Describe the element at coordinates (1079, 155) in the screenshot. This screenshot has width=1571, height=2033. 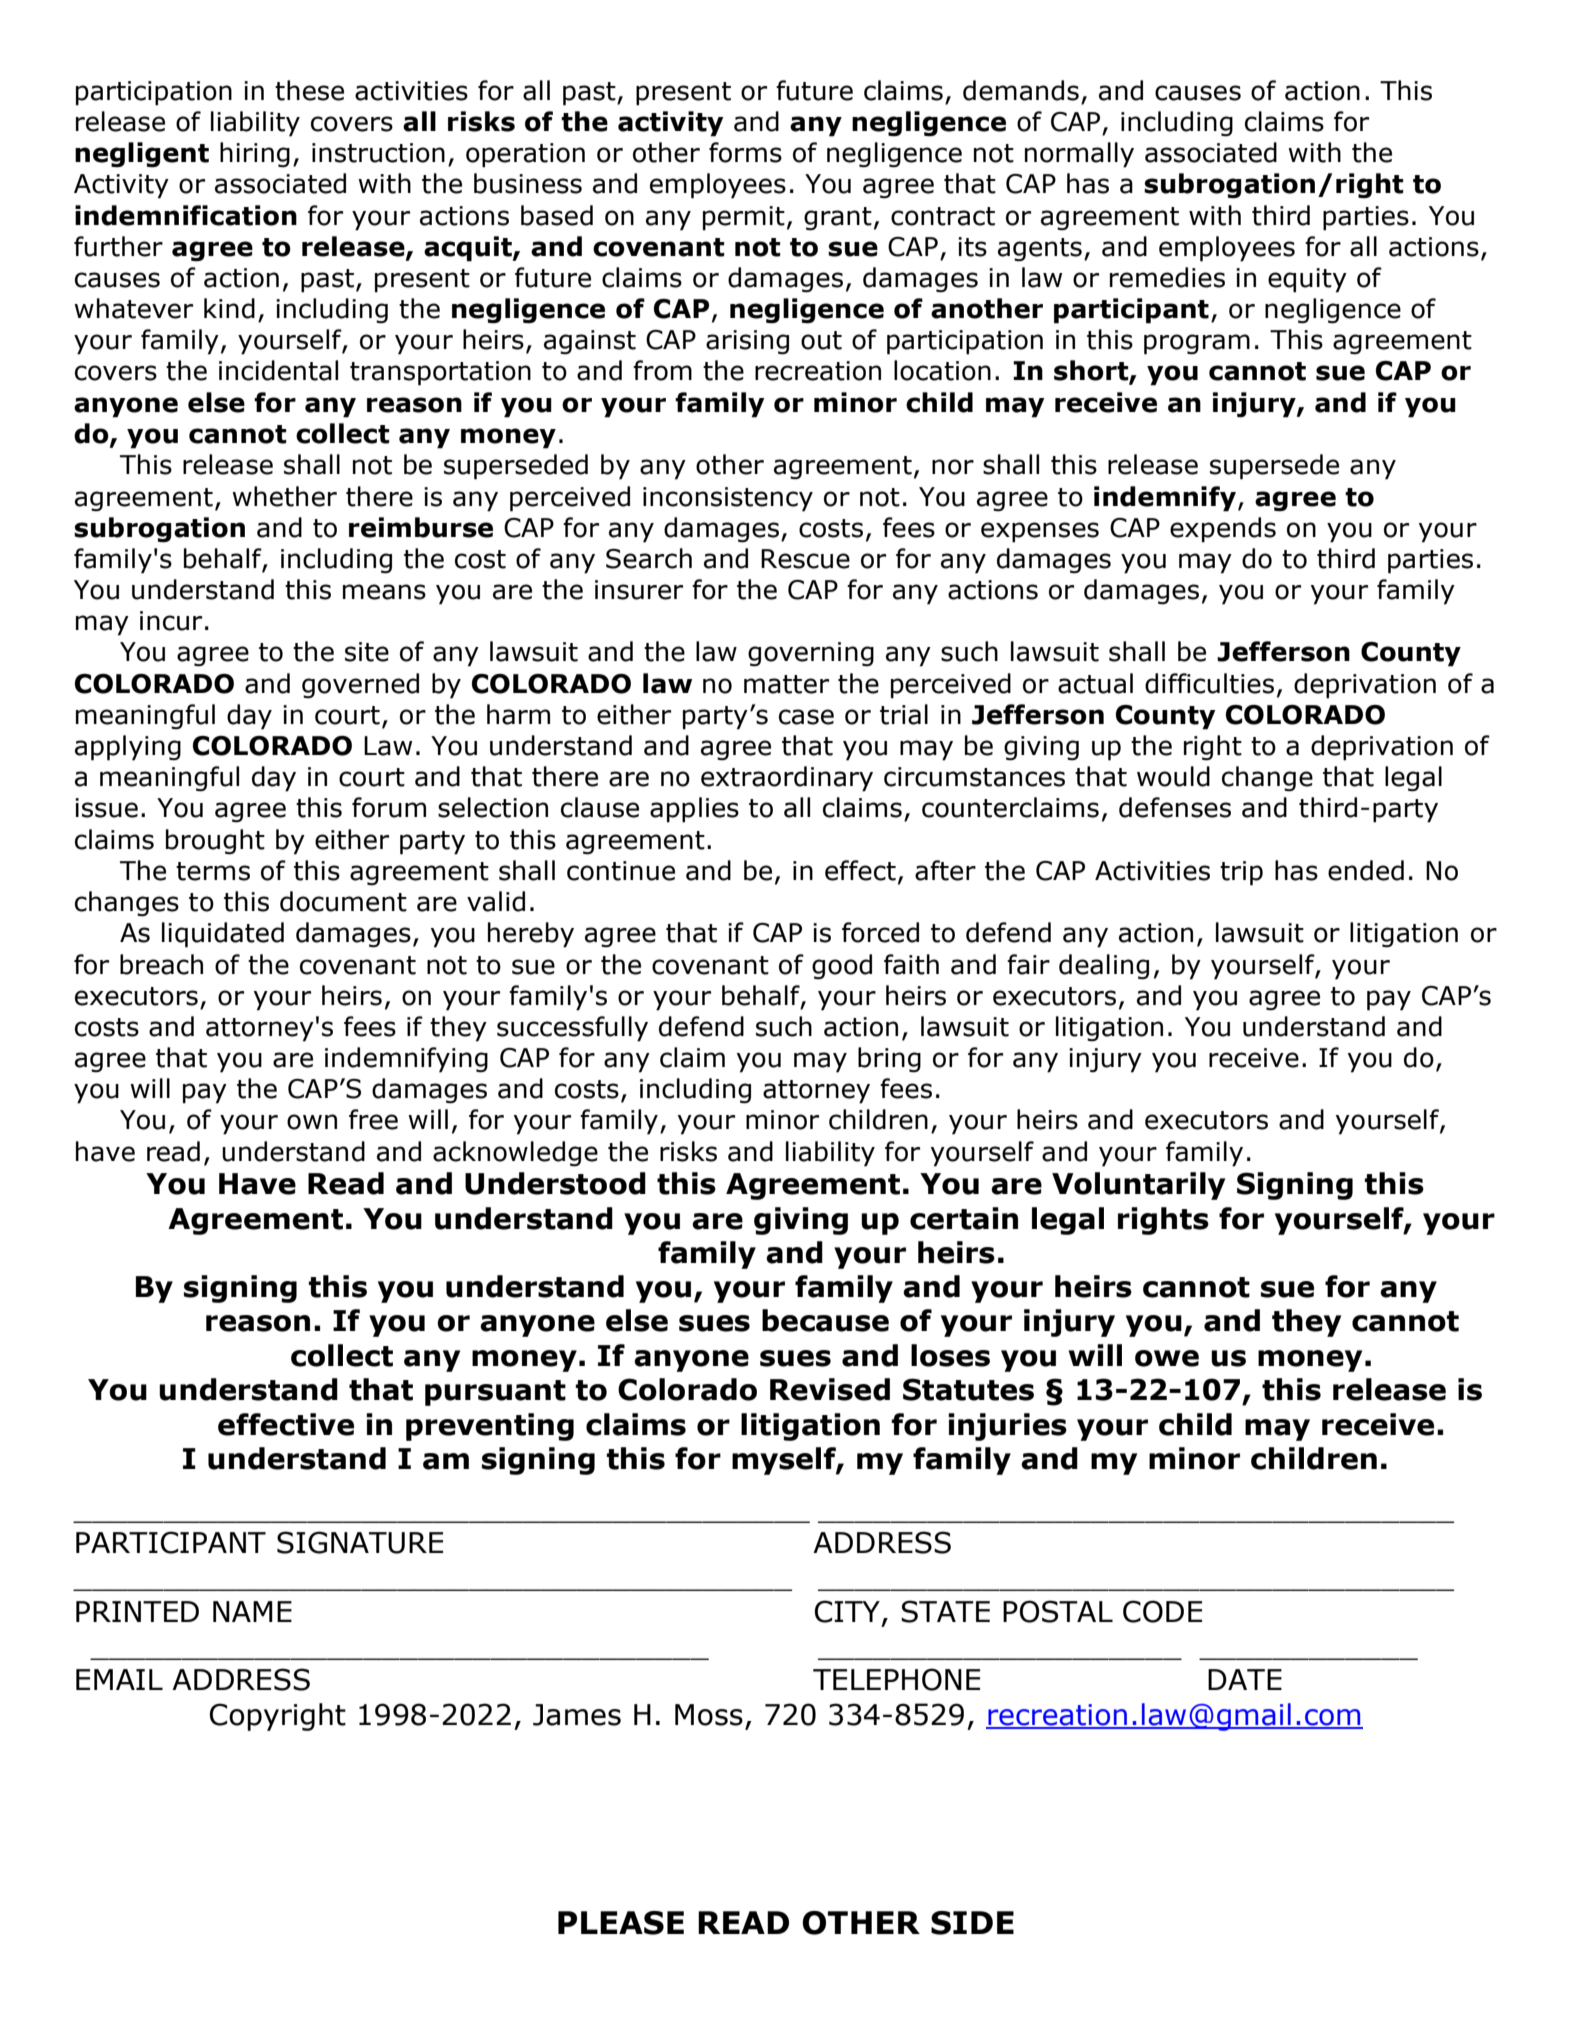
I see `normally` at that location.
